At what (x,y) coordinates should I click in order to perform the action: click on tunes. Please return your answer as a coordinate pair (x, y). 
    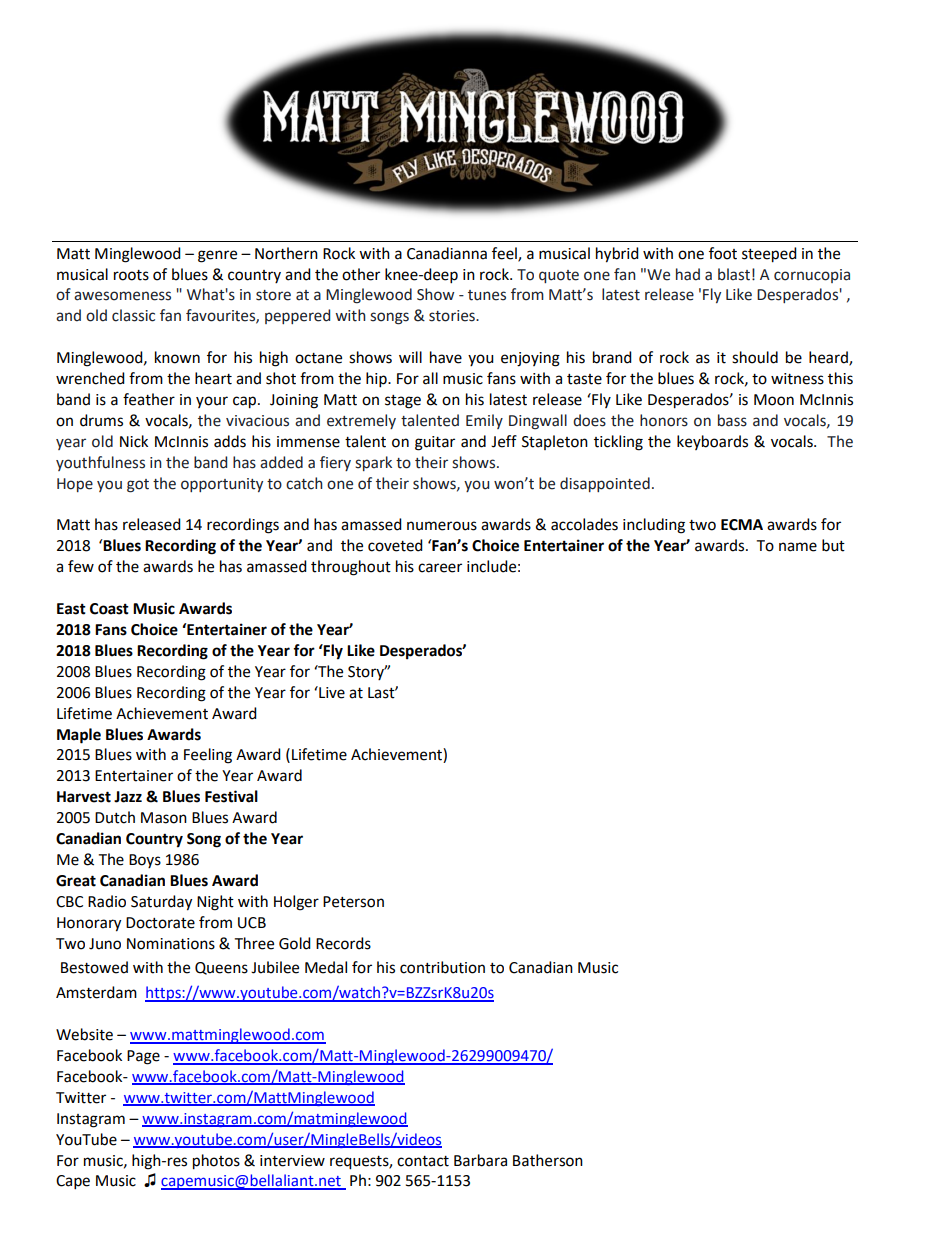
    Looking at the image, I should click on (487, 295).
